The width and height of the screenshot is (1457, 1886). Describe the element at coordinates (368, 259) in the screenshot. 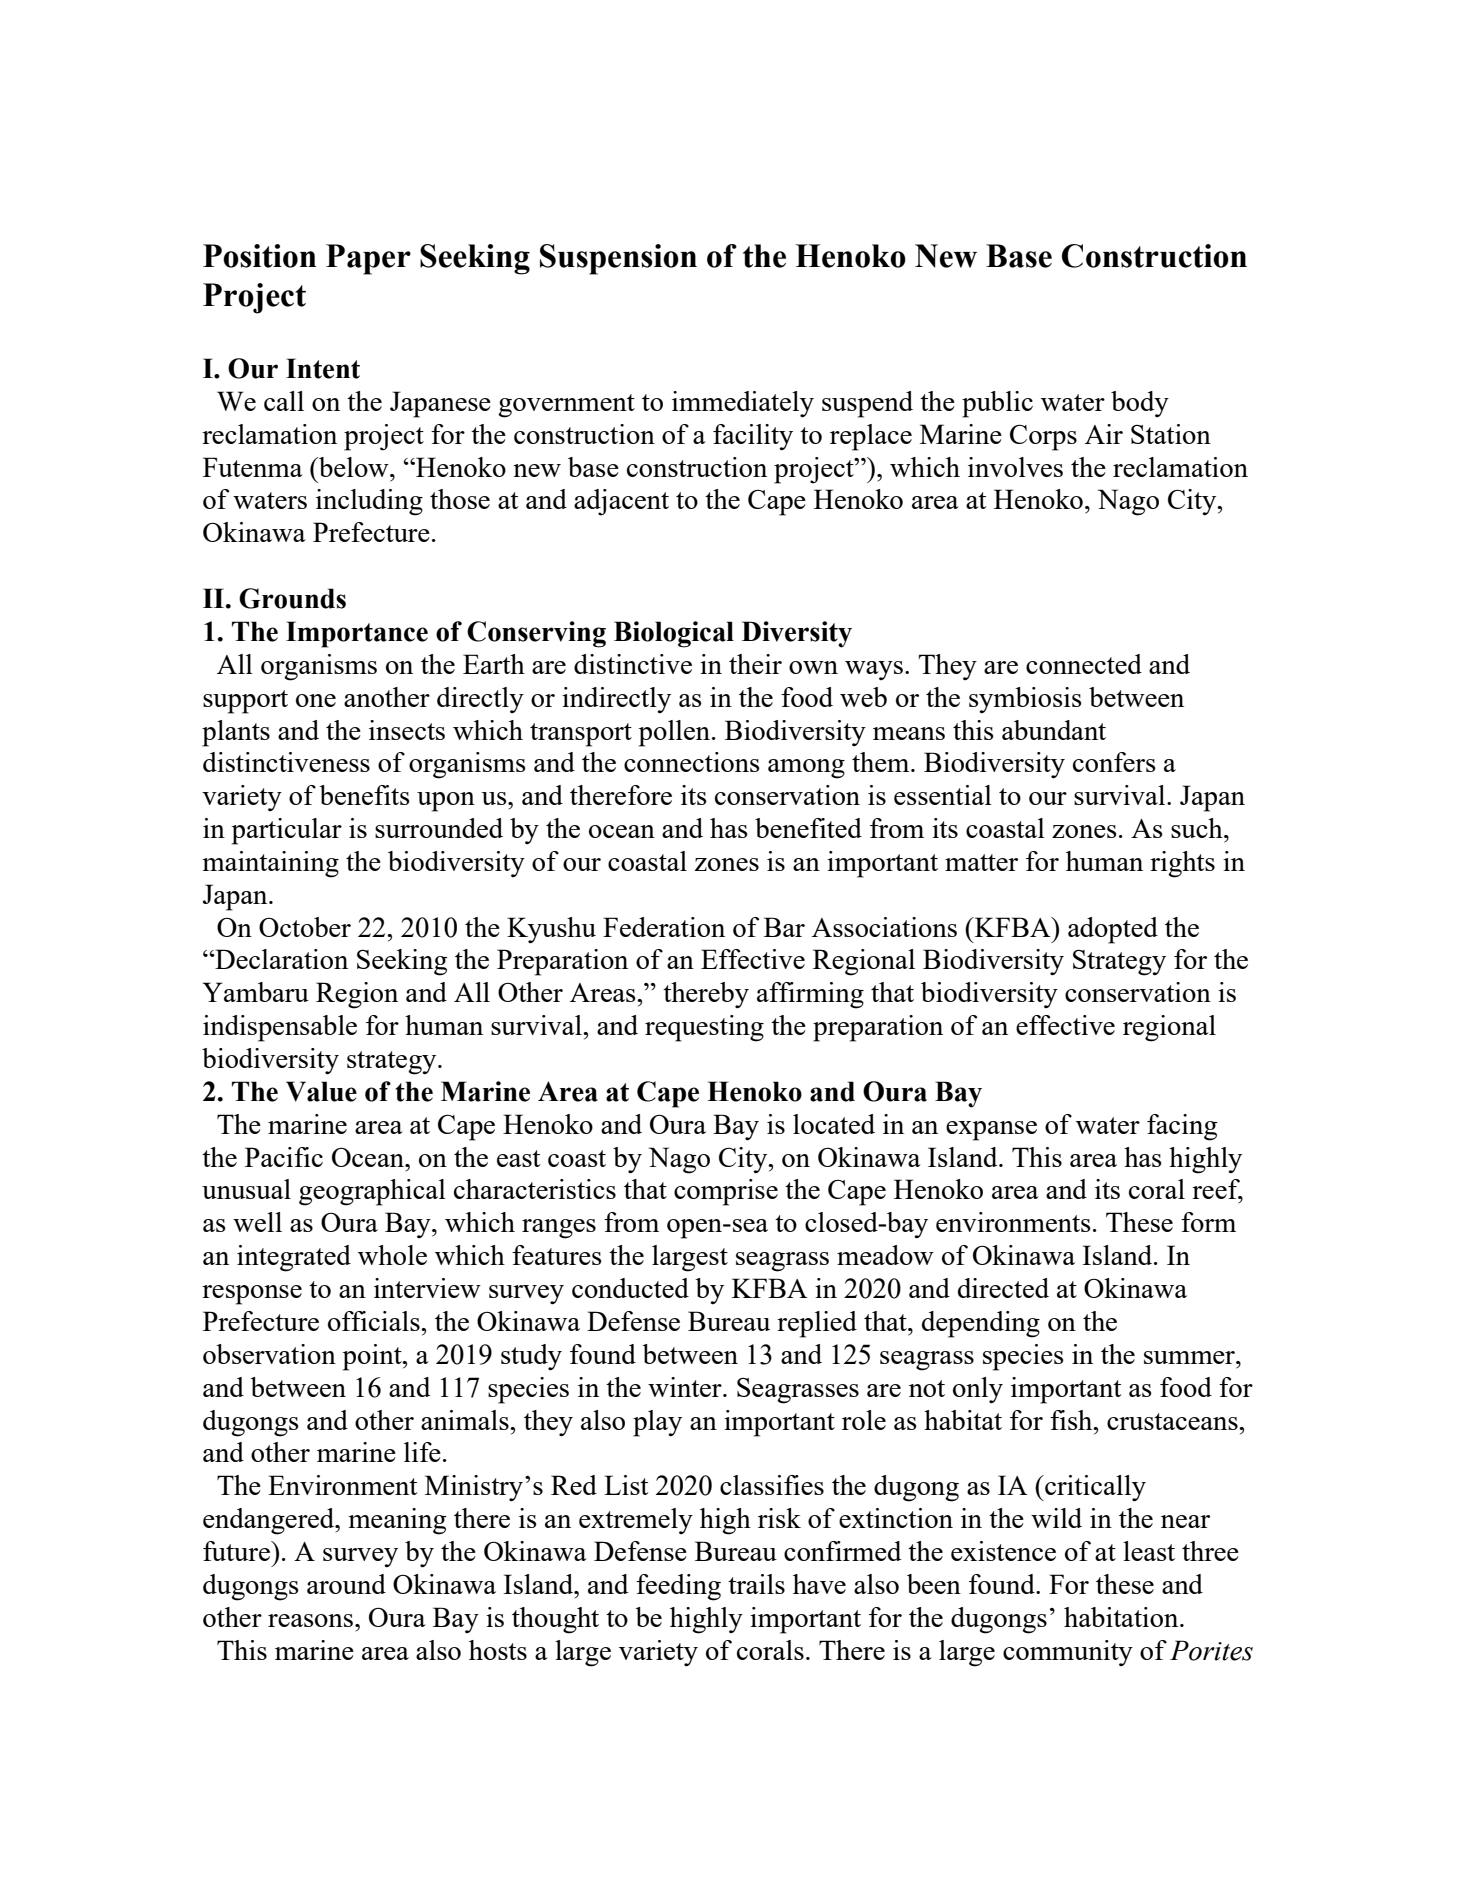

I see `Paper` at that location.
